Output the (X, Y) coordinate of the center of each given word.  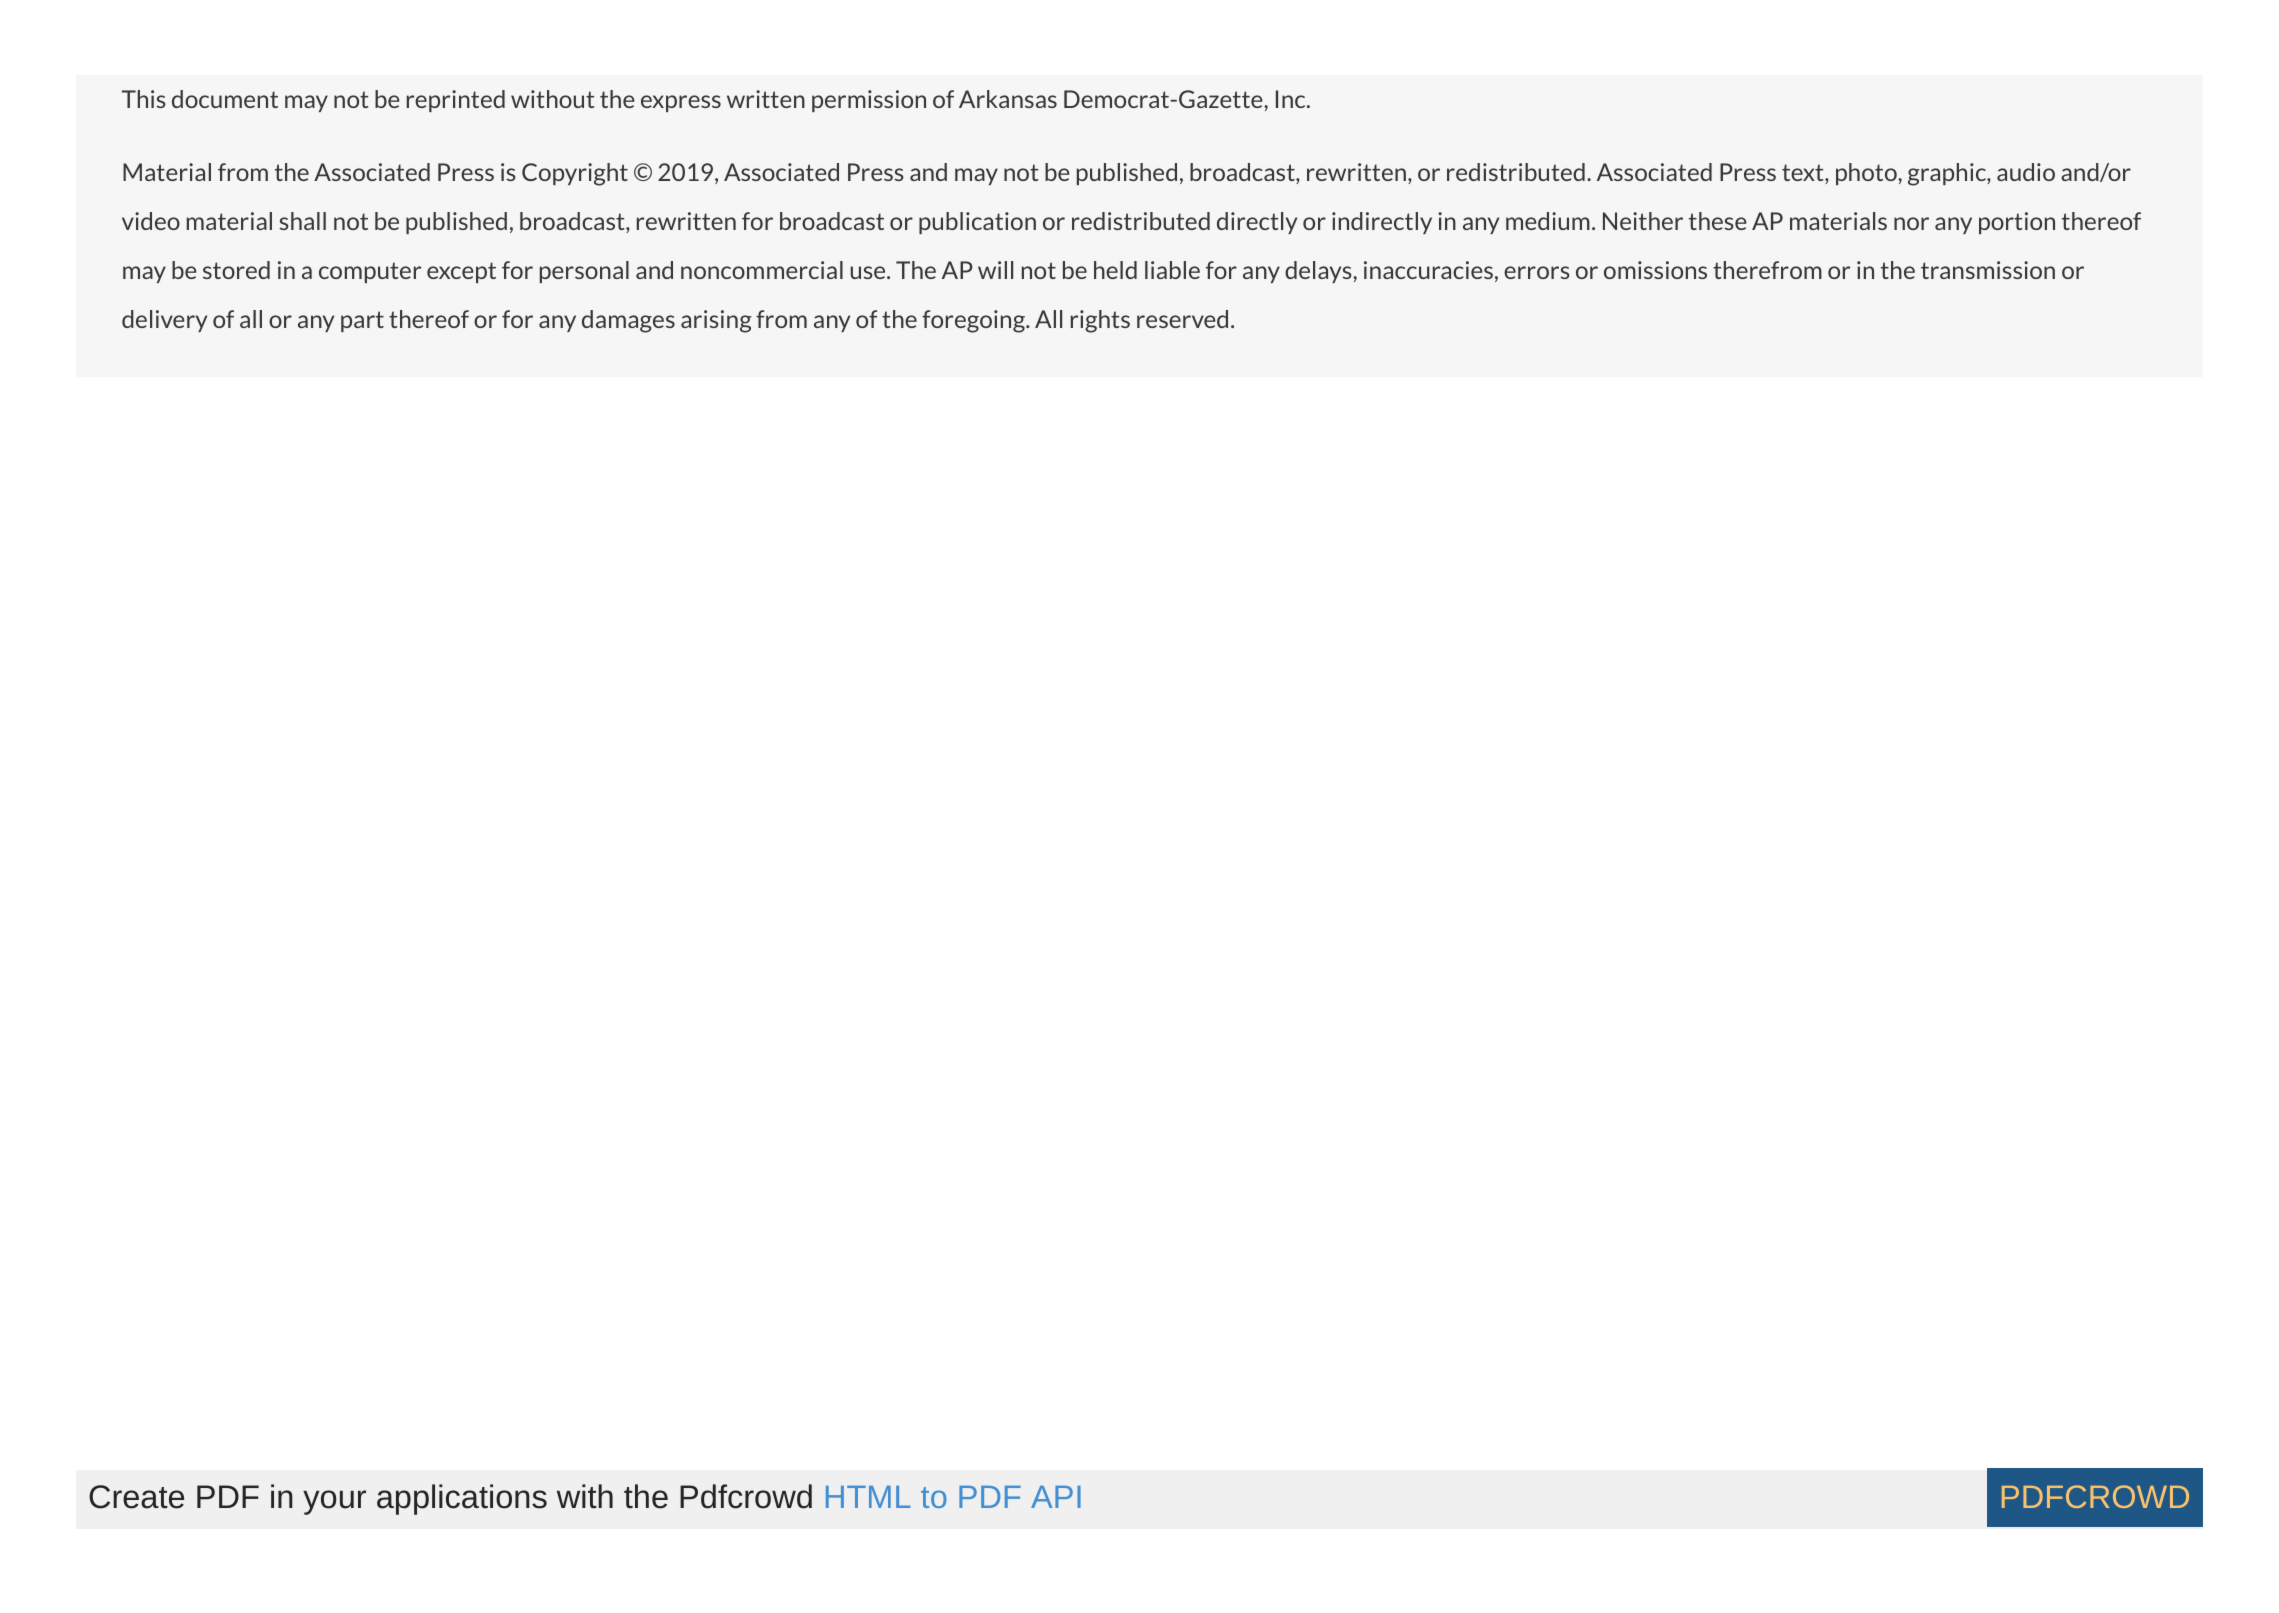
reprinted (456, 101)
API (1056, 1497)
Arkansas (1008, 99)
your (334, 1502)
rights (1100, 321)
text (1804, 174)
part (362, 321)
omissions (1655, 270)
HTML (868, 1497)
